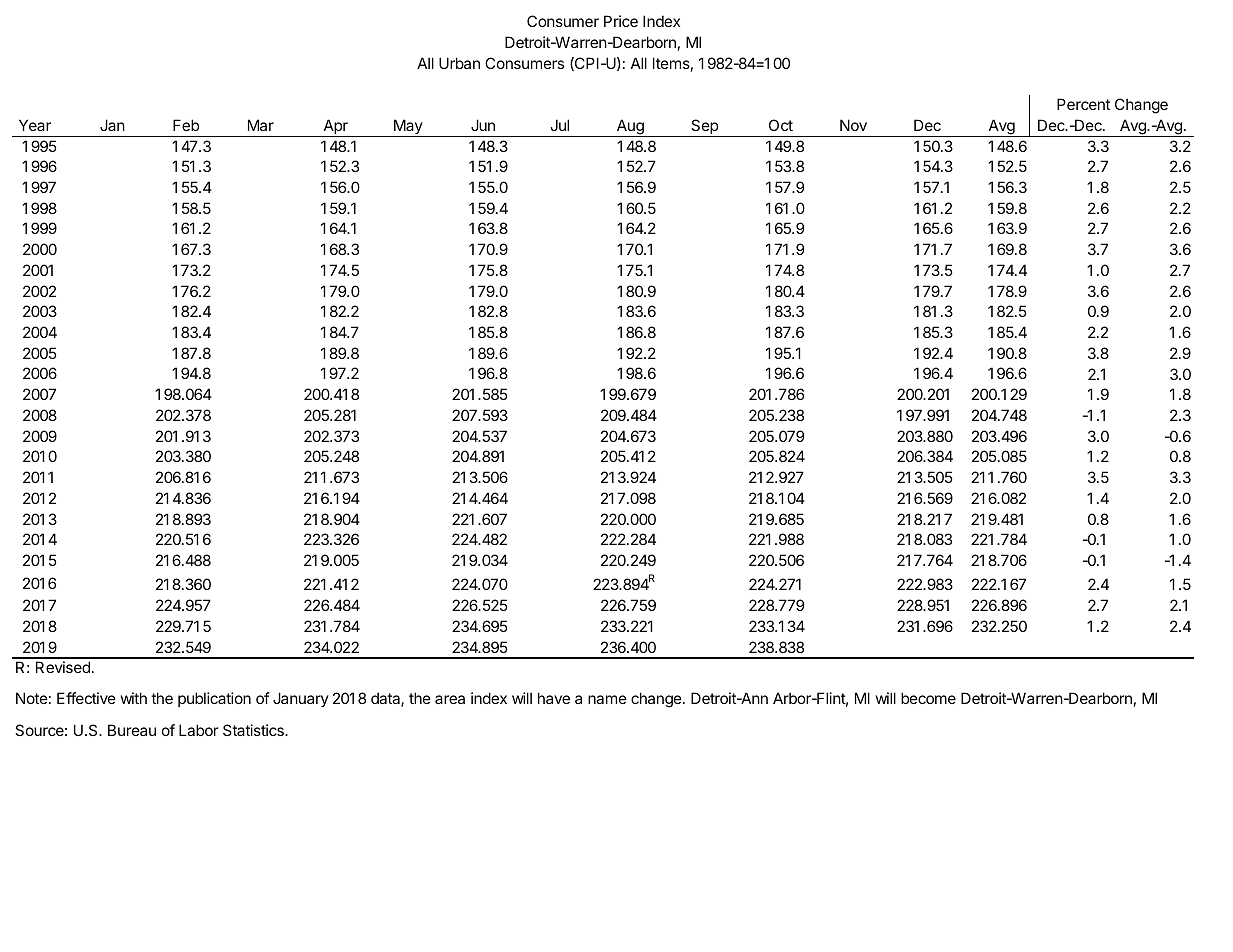 The width and height of the screenshot is (1233, 952). Describe the element at coordinates (134, 698) in the screenshot. I see `with` at that location.
